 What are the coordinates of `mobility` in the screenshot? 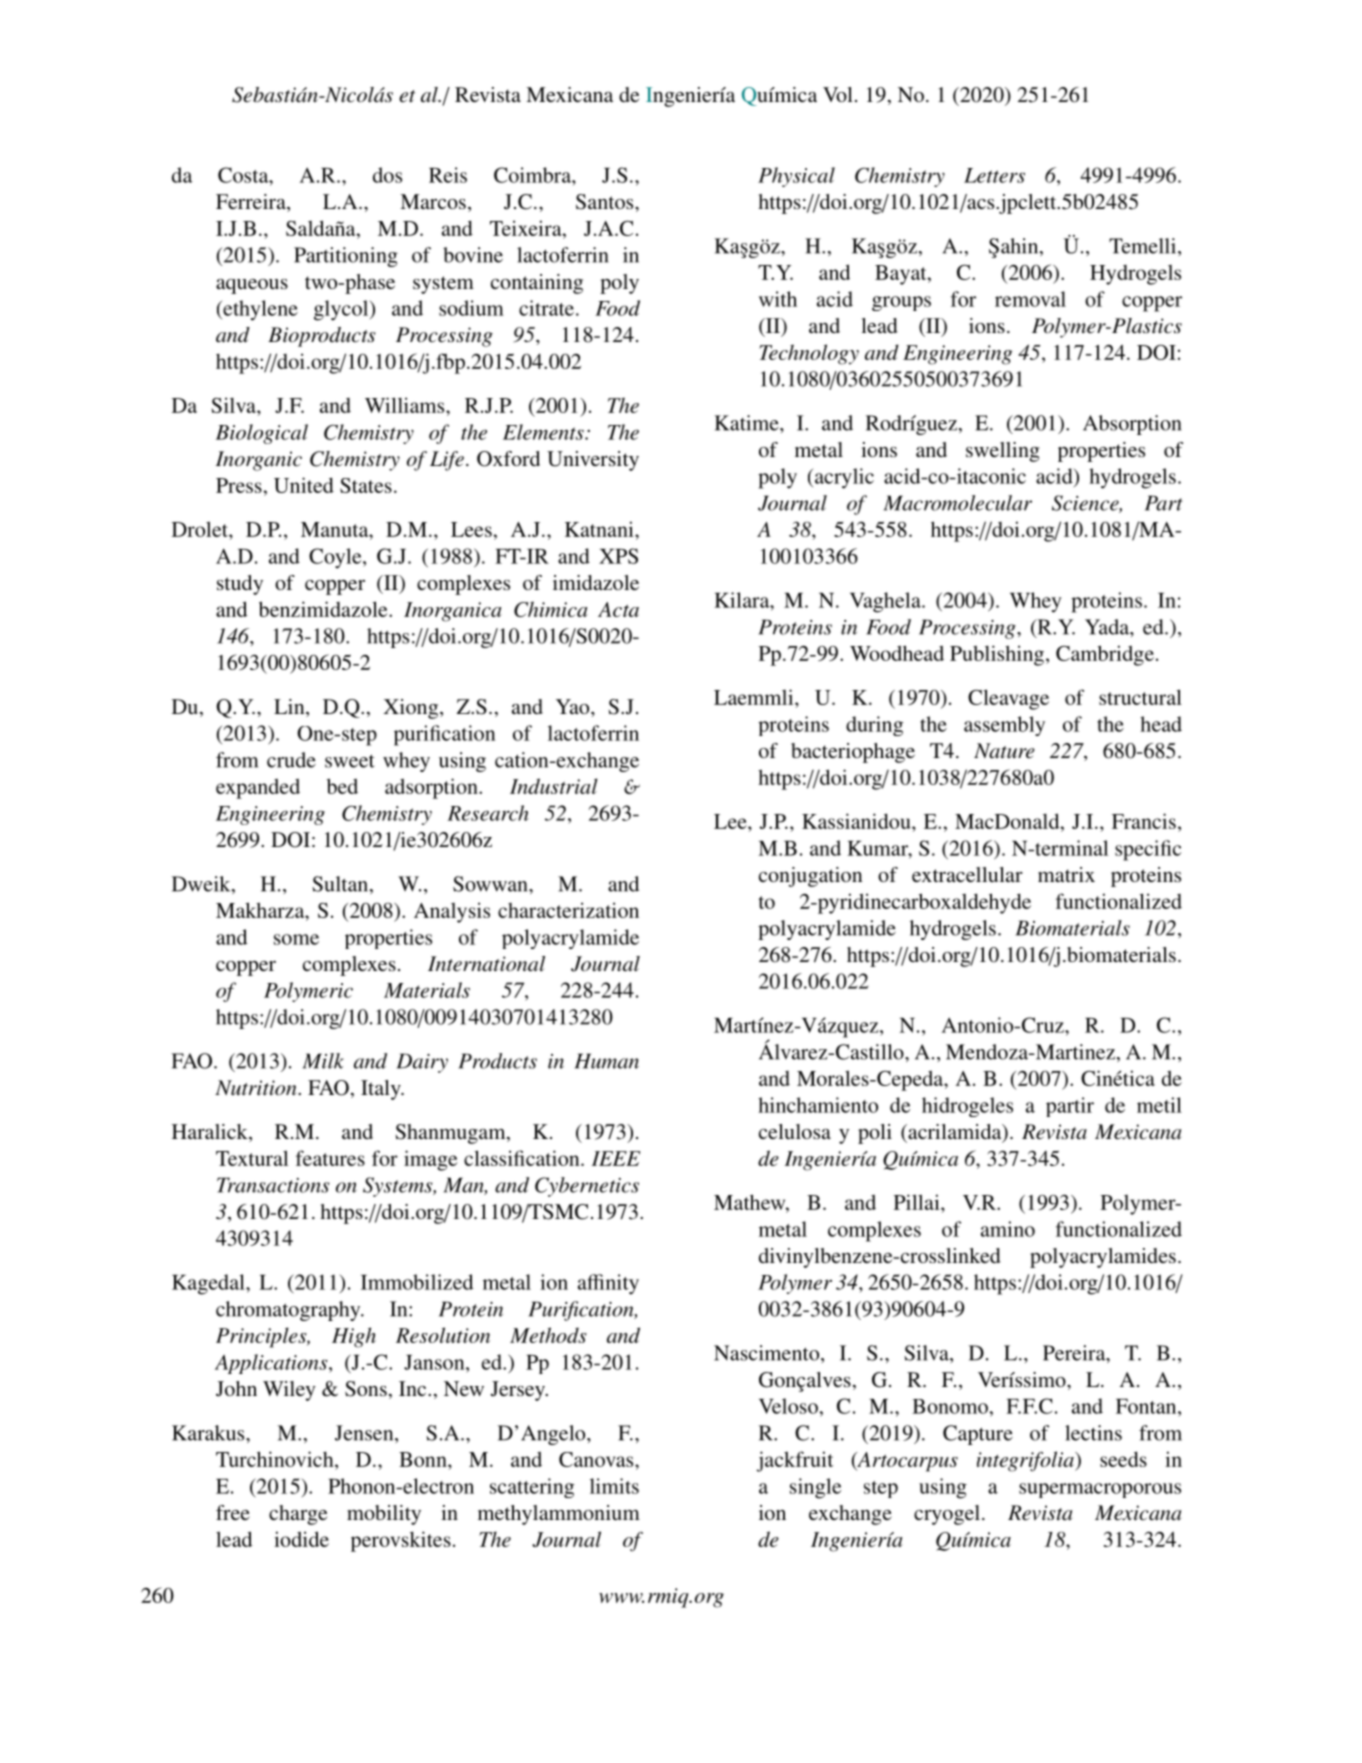 It's located at (384, 1515).
